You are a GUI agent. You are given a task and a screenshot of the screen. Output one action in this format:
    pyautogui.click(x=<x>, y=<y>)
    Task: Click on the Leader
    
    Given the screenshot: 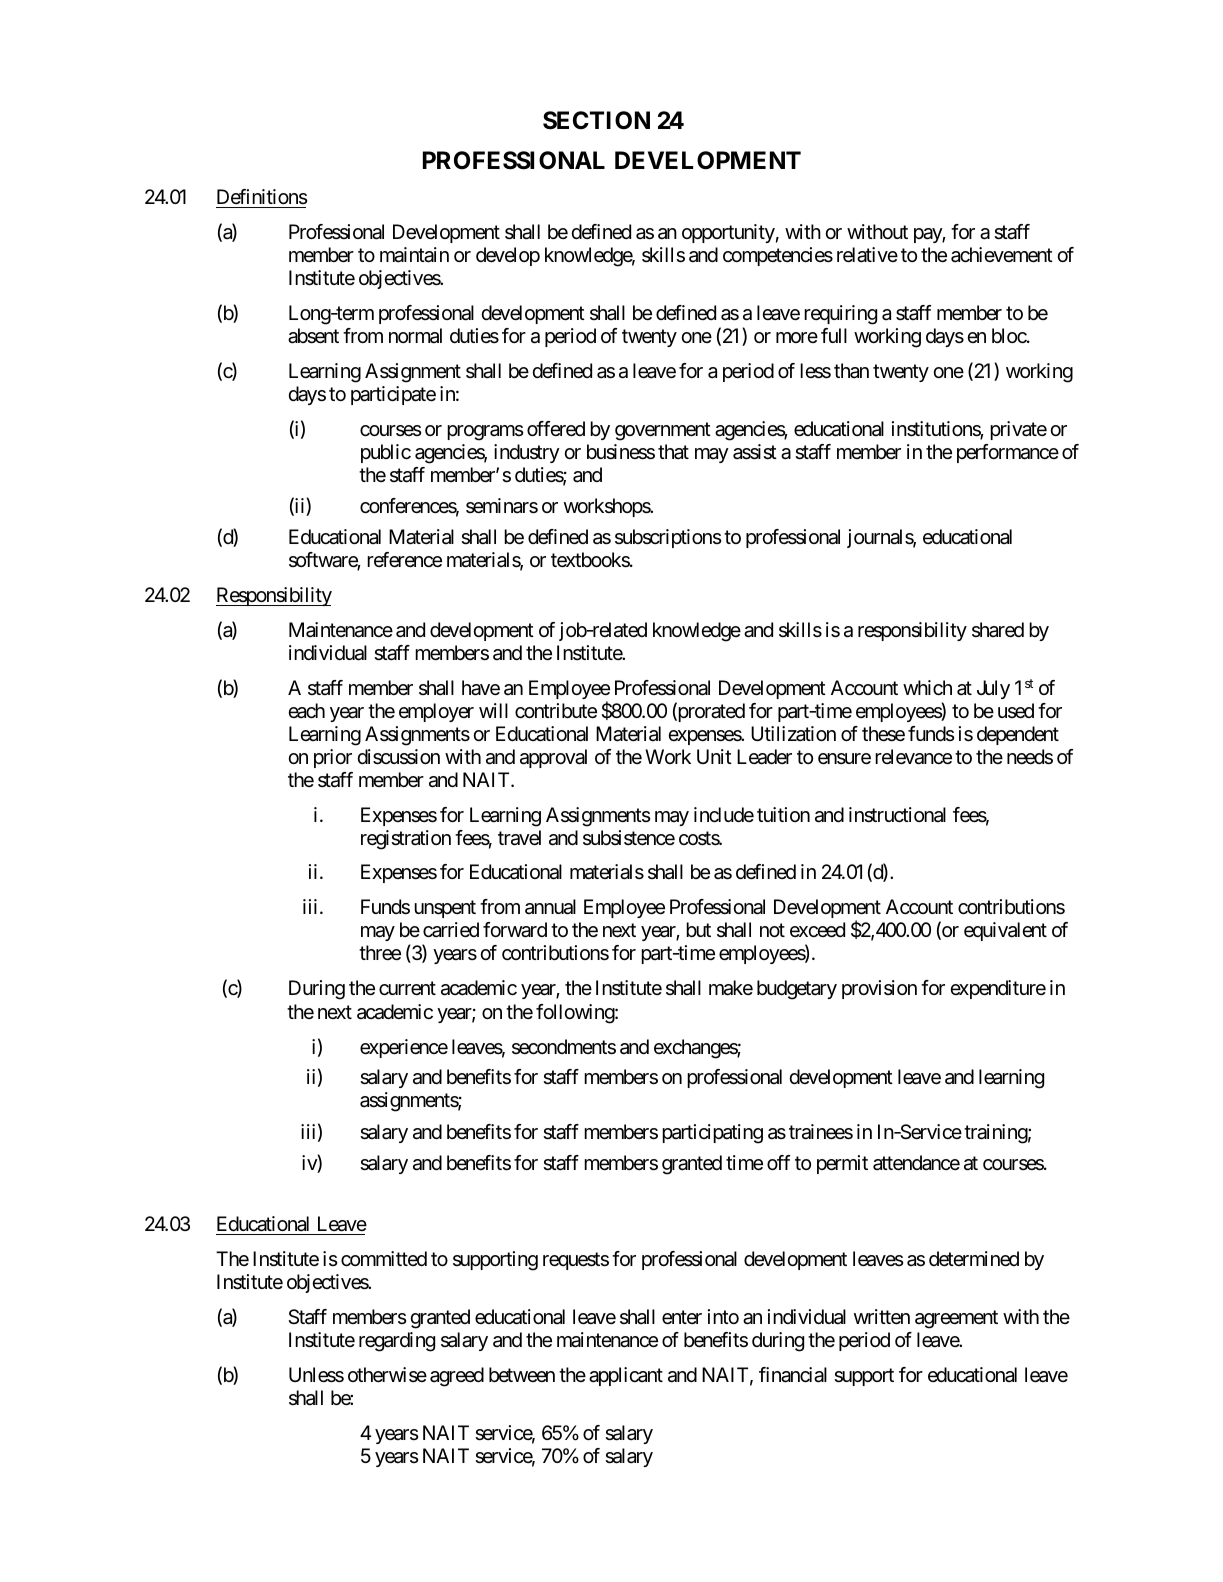 What is the action you would take?
    pyautogui.click(x=764, y=757)
